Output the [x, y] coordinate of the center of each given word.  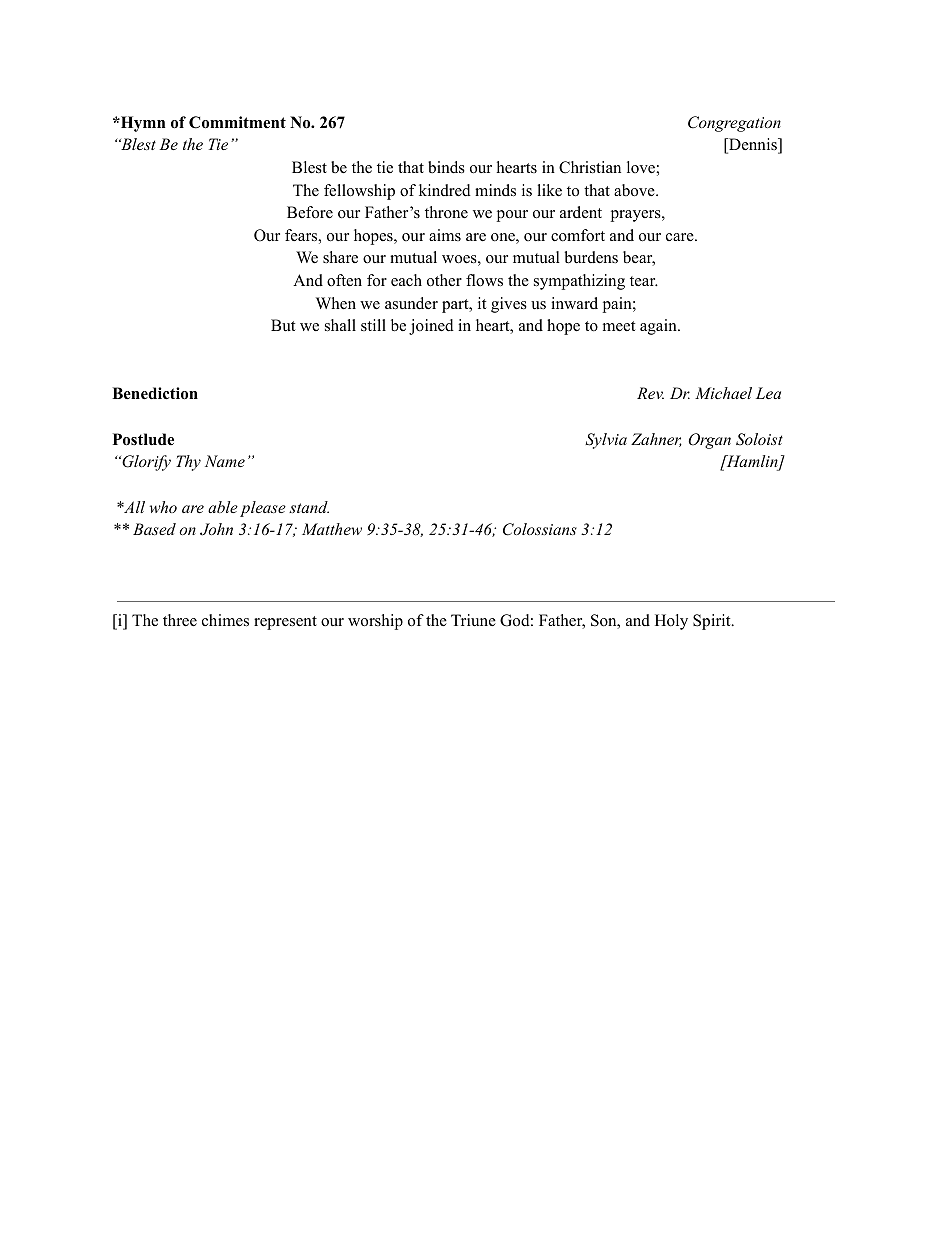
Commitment [237, 122]
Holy [671, 622]
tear [644, 281]
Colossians [540, 529]
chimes [225, 620]
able [223, 507]
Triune [473, 620]
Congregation [734, 124]
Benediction [155, 393]
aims [445, 235]
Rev [650, 393]
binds [446, 167]
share [340, 257]
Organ [709, 441]
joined [431, 327]
